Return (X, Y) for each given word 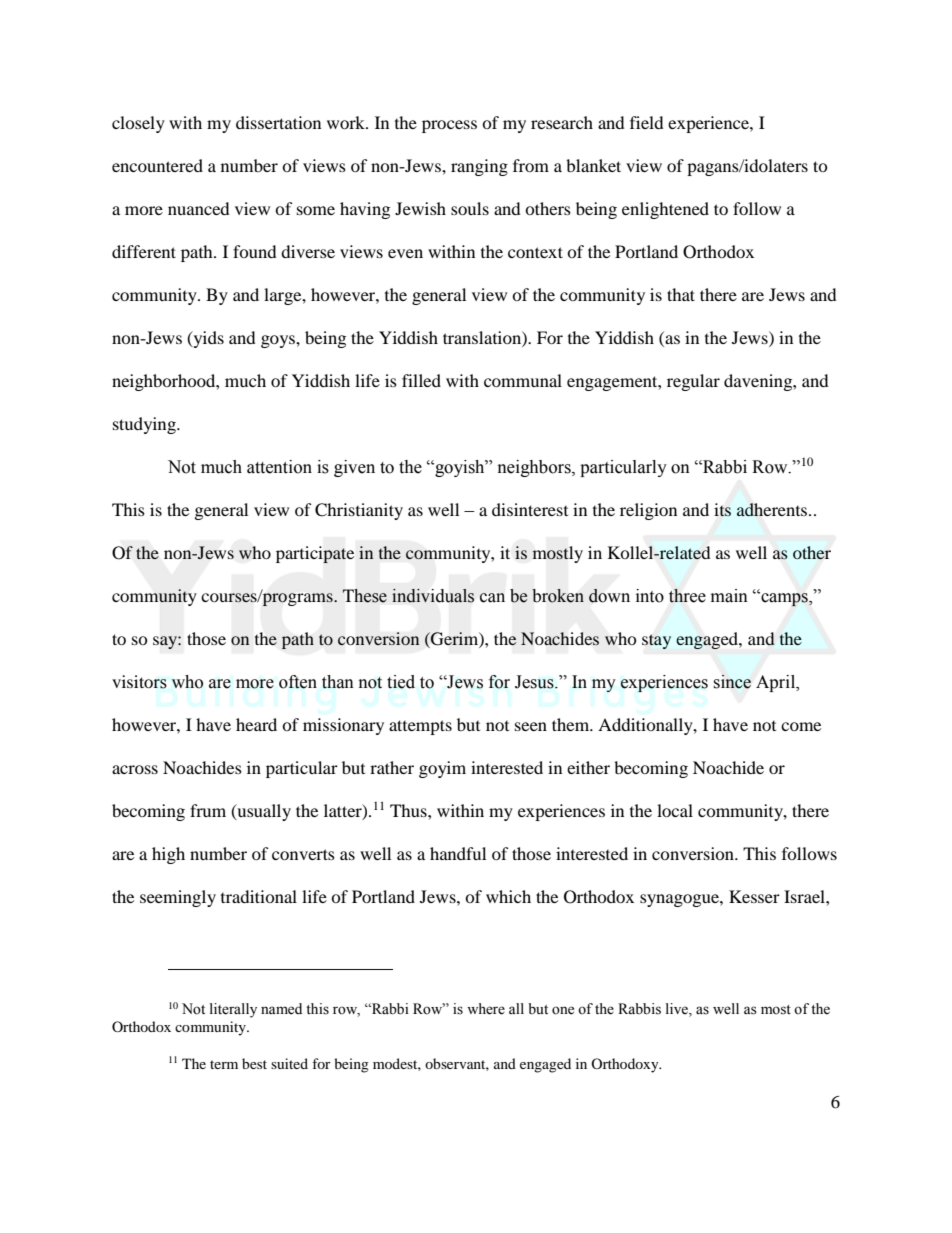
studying (145, 425)
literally (233, 1010)
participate (315, 554)
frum (208, 810)
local (675, 810)
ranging (479, 167)
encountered (157, 165)
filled (421, 380)
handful (458, 853)
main (729, 596)
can (492, 598)
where (486, 1009)
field (647, 122)
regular (693, 382)
